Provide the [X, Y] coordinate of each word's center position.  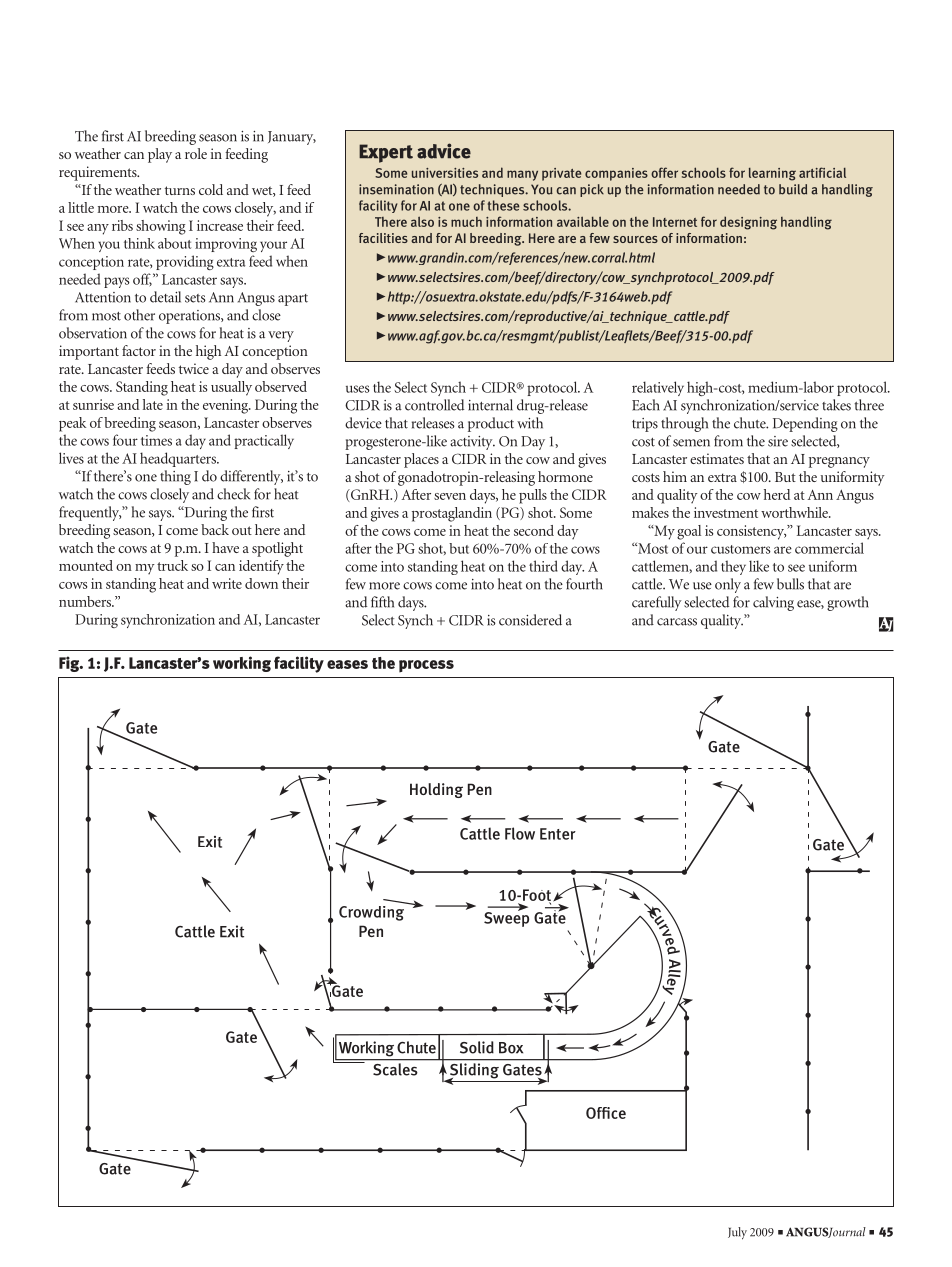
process [426, 666]
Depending [805, 424]
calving [773, 603]
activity [472, 443]
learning [772, 174]
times [156, 440]
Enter [558, 834]
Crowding [373, 912]
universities [445, 173]
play [160, 155]
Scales [395, 1069]
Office [606, 1113]
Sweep [506, 918]
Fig [70, 664]
